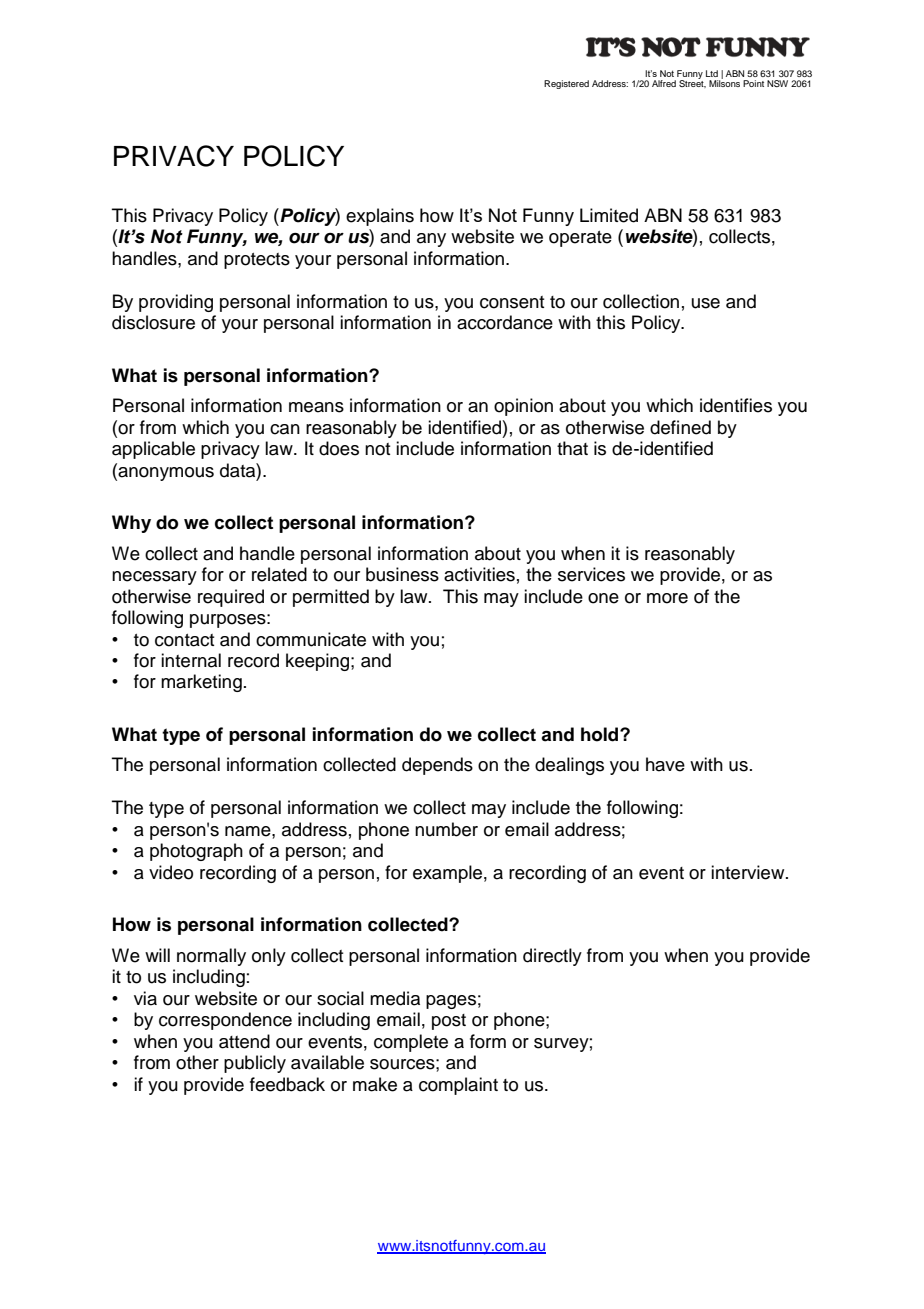 Image resolution: width=924 pixels, height=1309 pixels. I want to click on have, so click(665, 764).
